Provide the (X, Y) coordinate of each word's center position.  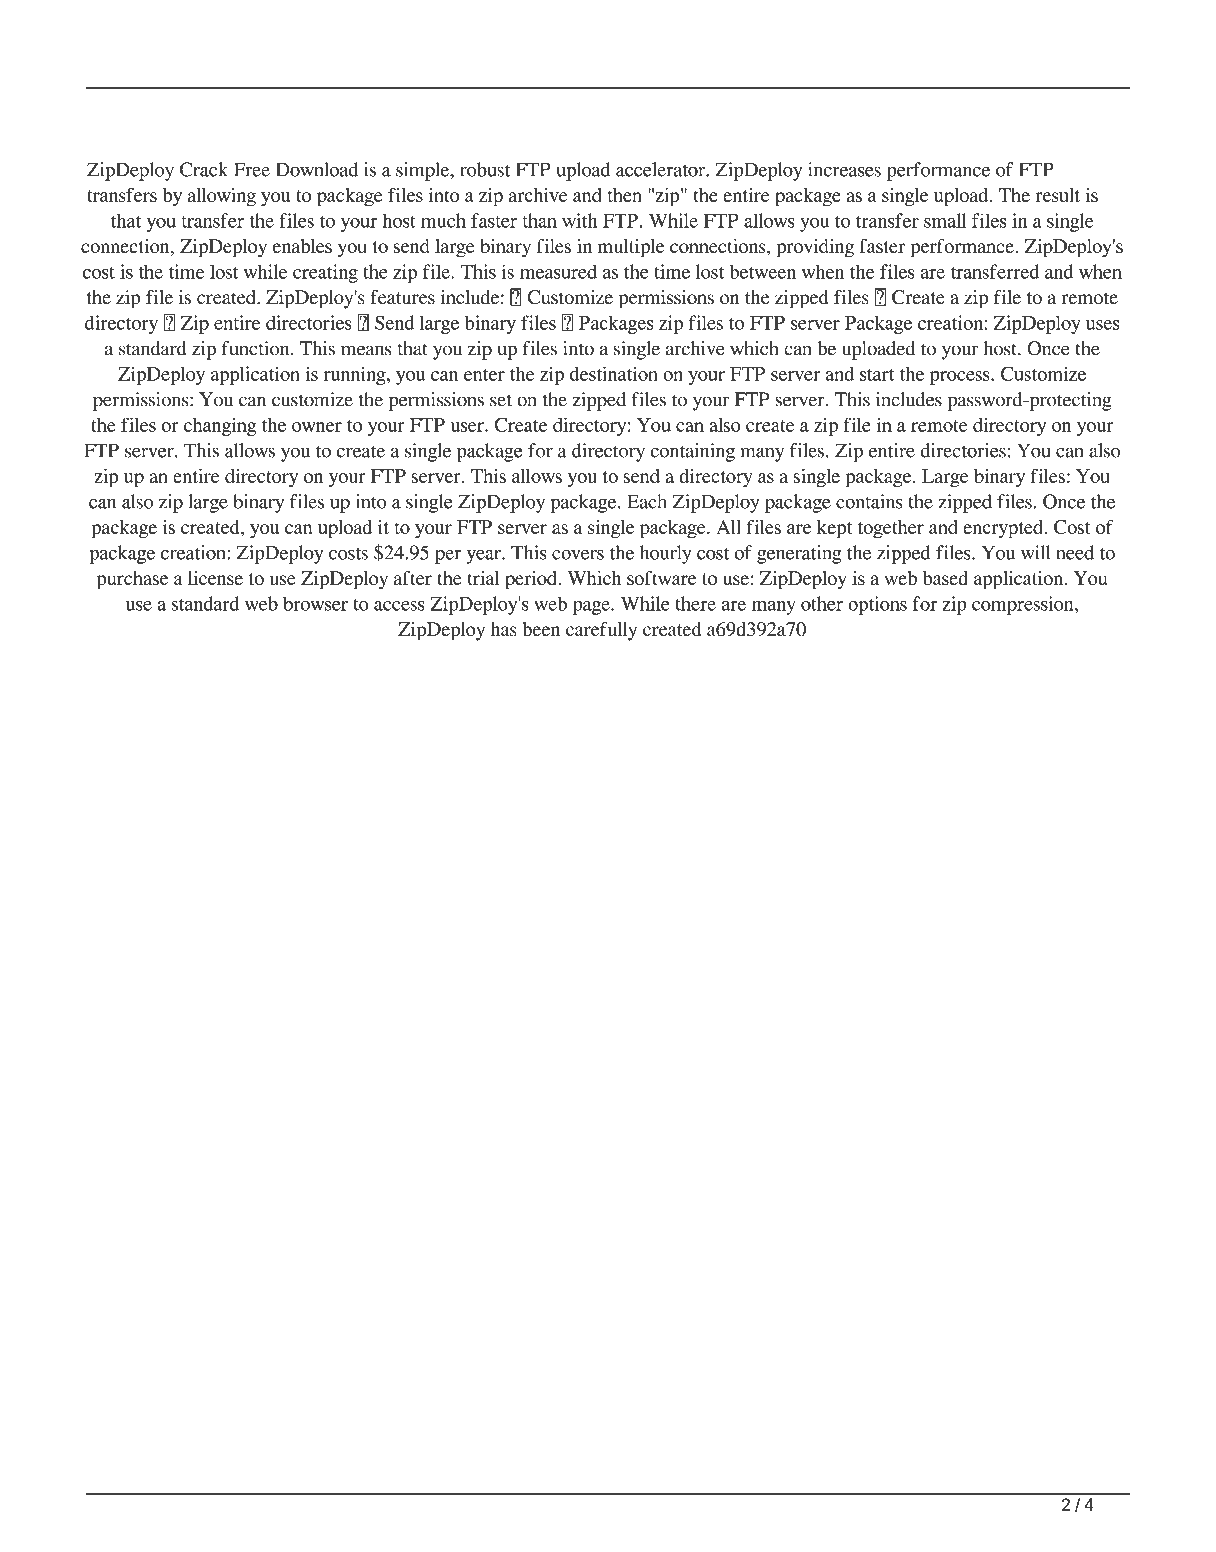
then (625, 195)
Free (252, 169)
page (592, 608)
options (877, 605)
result (1058, 195)
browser (315, 603)
